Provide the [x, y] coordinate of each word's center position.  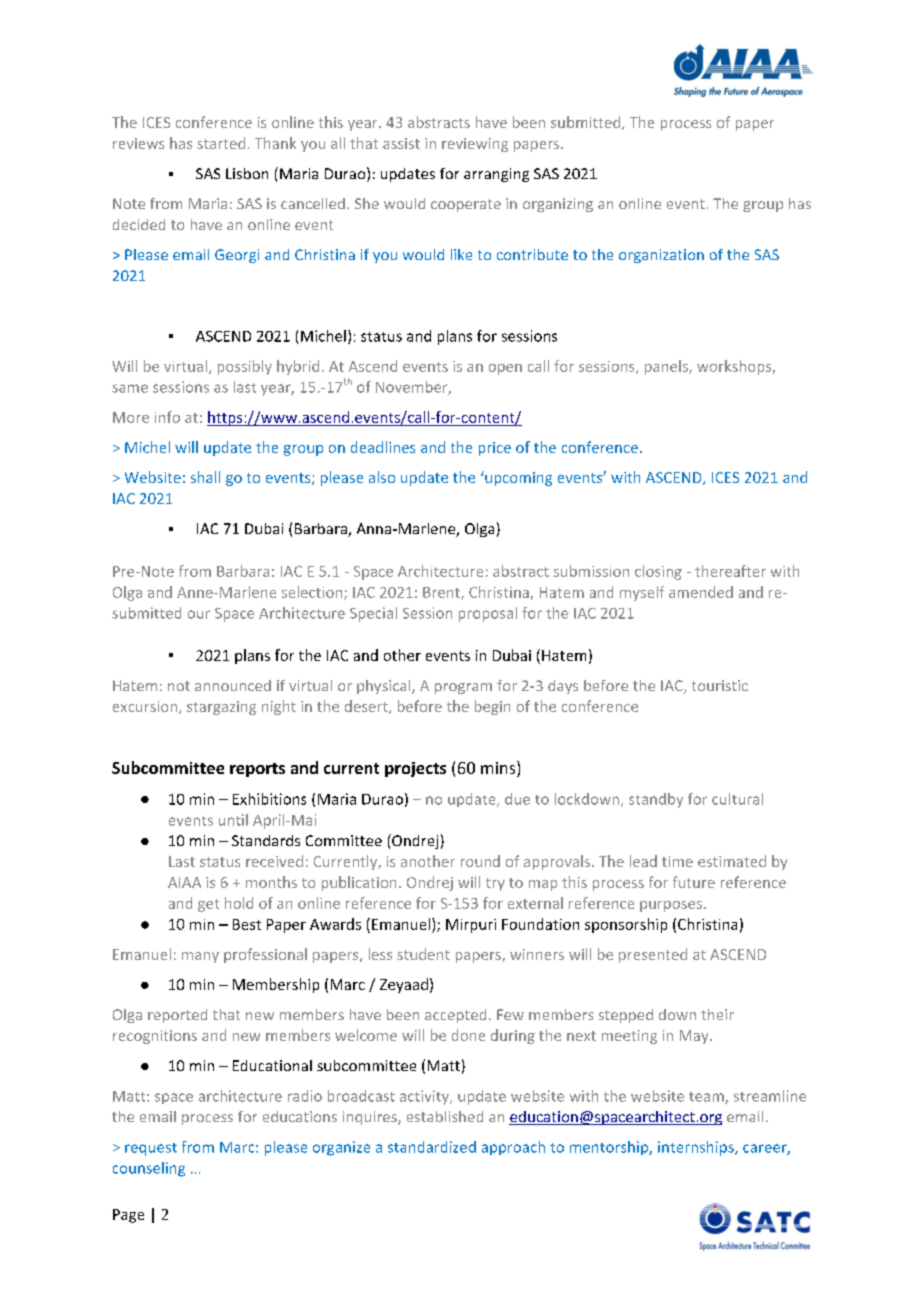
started [221, 143]
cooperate [466, 205]
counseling [149, 1169]
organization [661, 256]
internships [697, 1148]
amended [701, 592]
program [463, 688]
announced [233, 685]
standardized [432, 1147]
